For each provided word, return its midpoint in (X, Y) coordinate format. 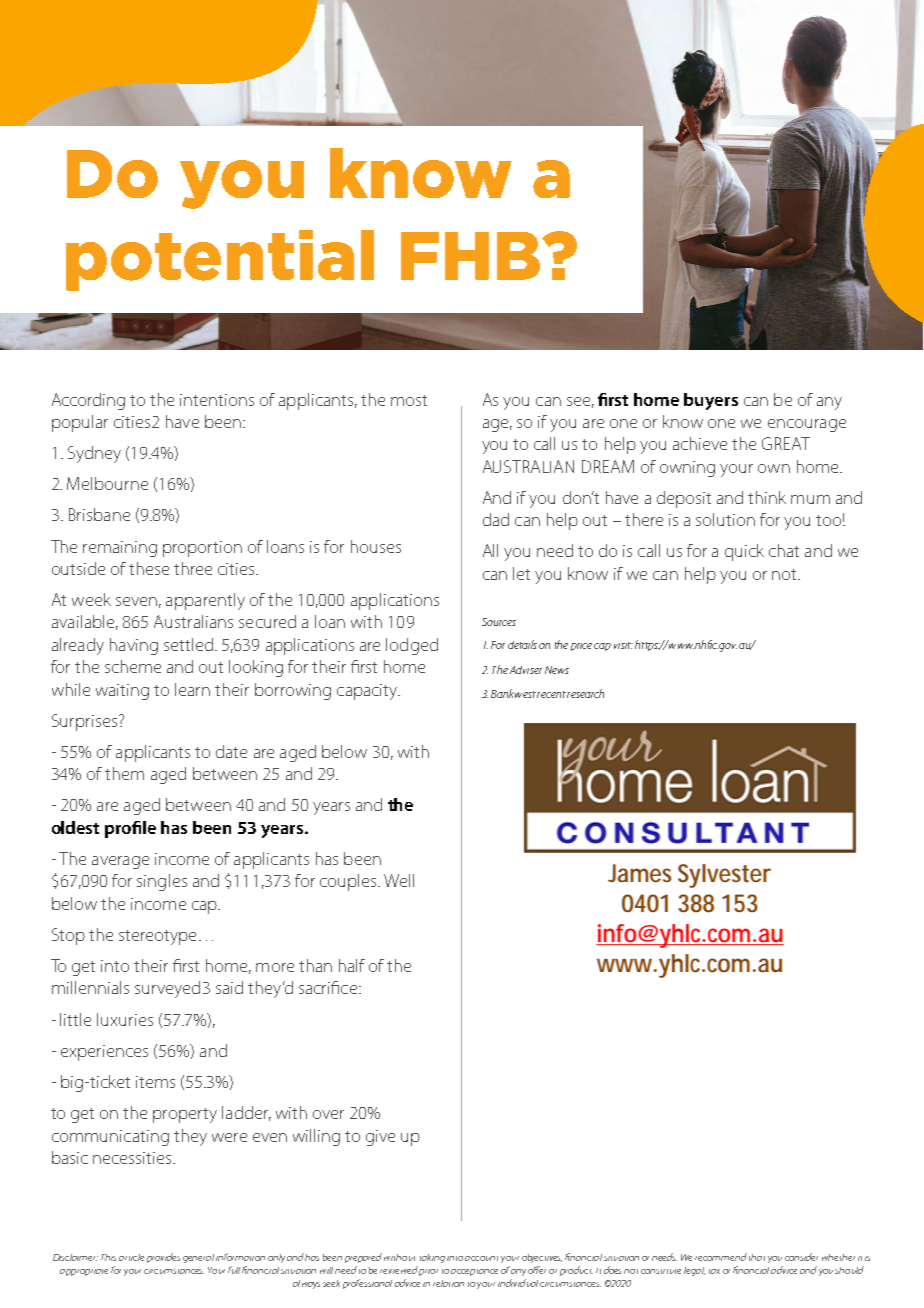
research (585, 693)
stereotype (157, 937)
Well (399, 880)
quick (744, 552)
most (409, 400)
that (757, 1257)
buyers (711, 401)
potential (220, 260)
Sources (499, 622)
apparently (205, 601)
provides (163, 1258)
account (481, 1258)
